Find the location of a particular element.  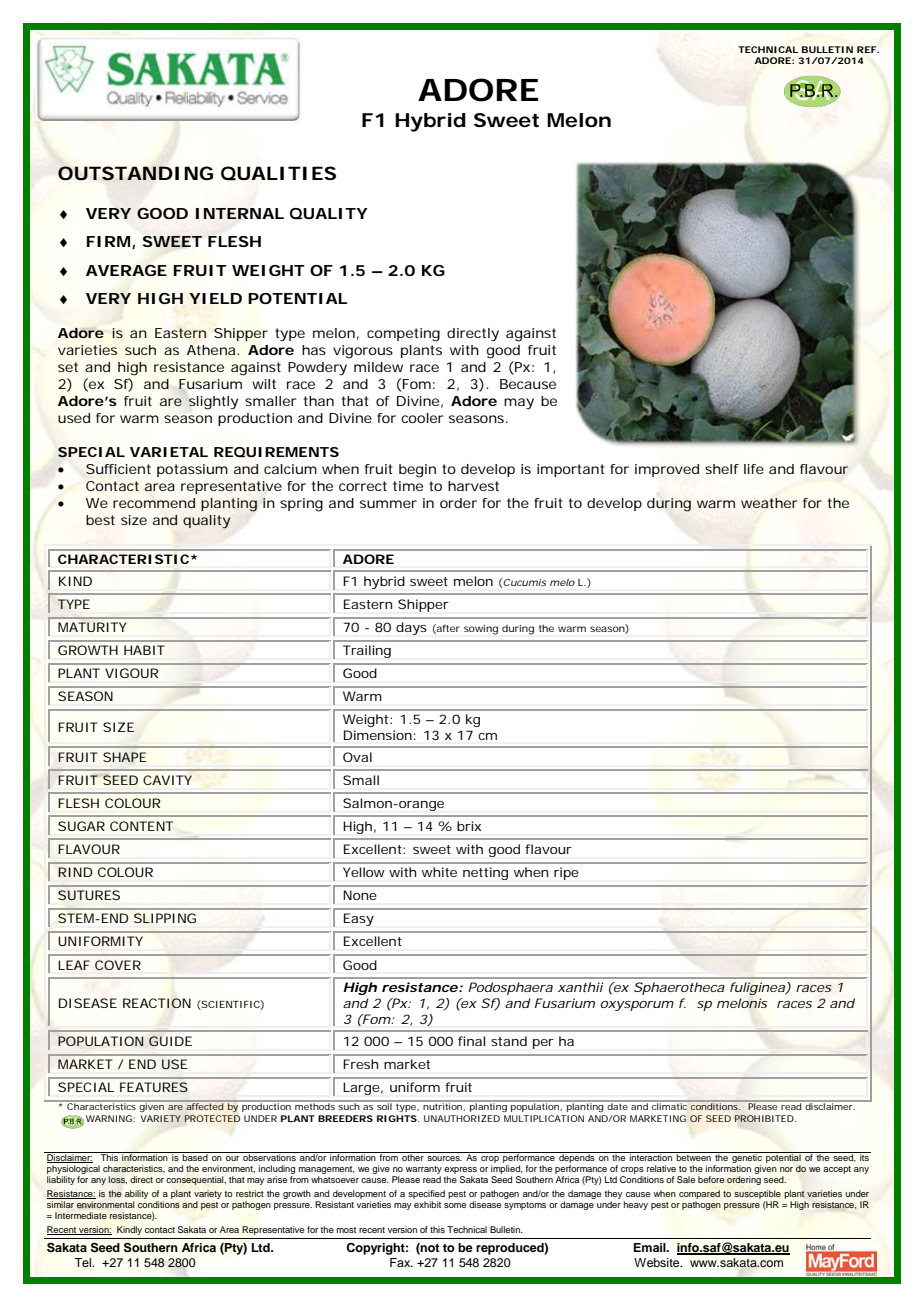

REF is located at coordinates (867, 49).
